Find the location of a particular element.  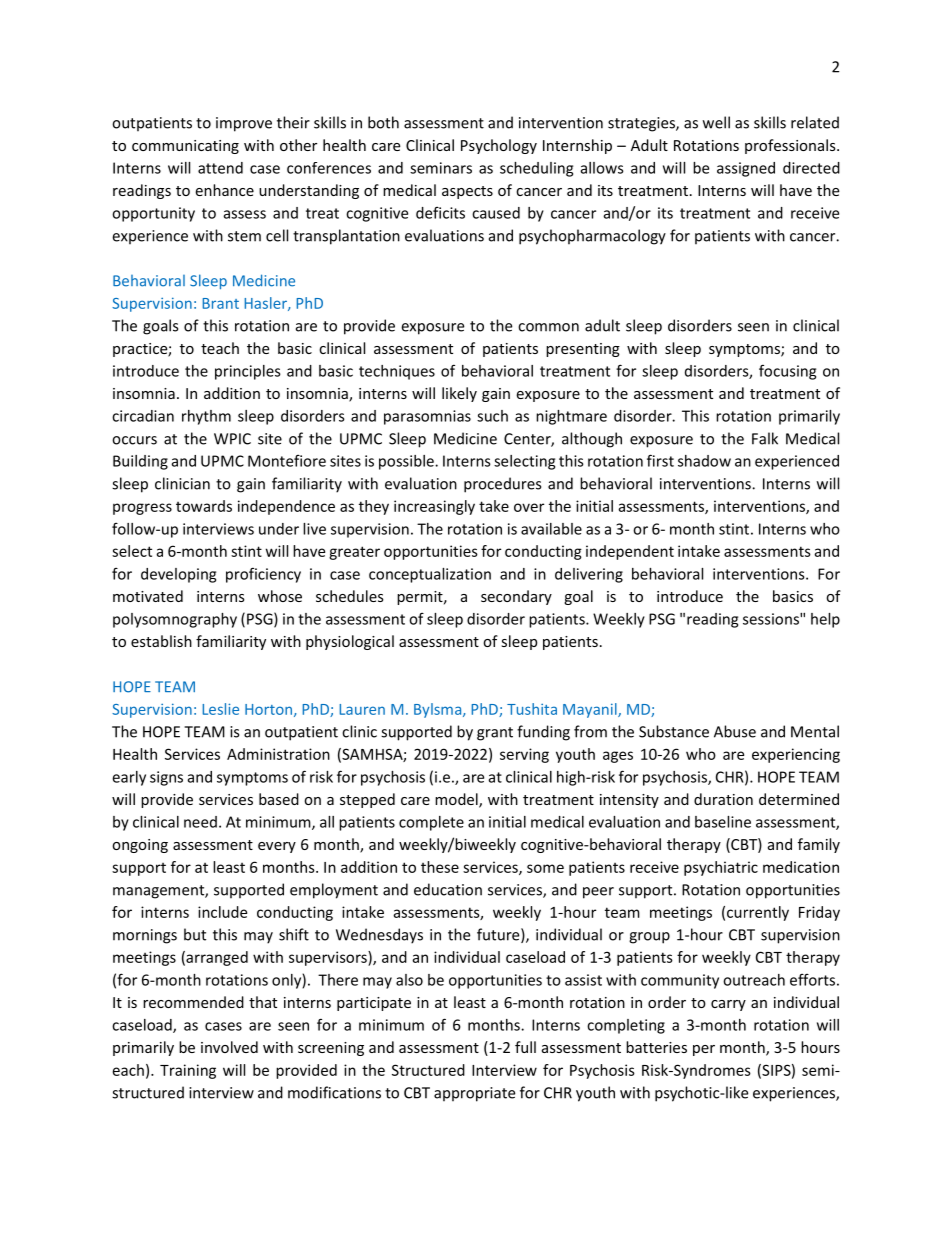

secondary is located at coordinates (516, 597).
